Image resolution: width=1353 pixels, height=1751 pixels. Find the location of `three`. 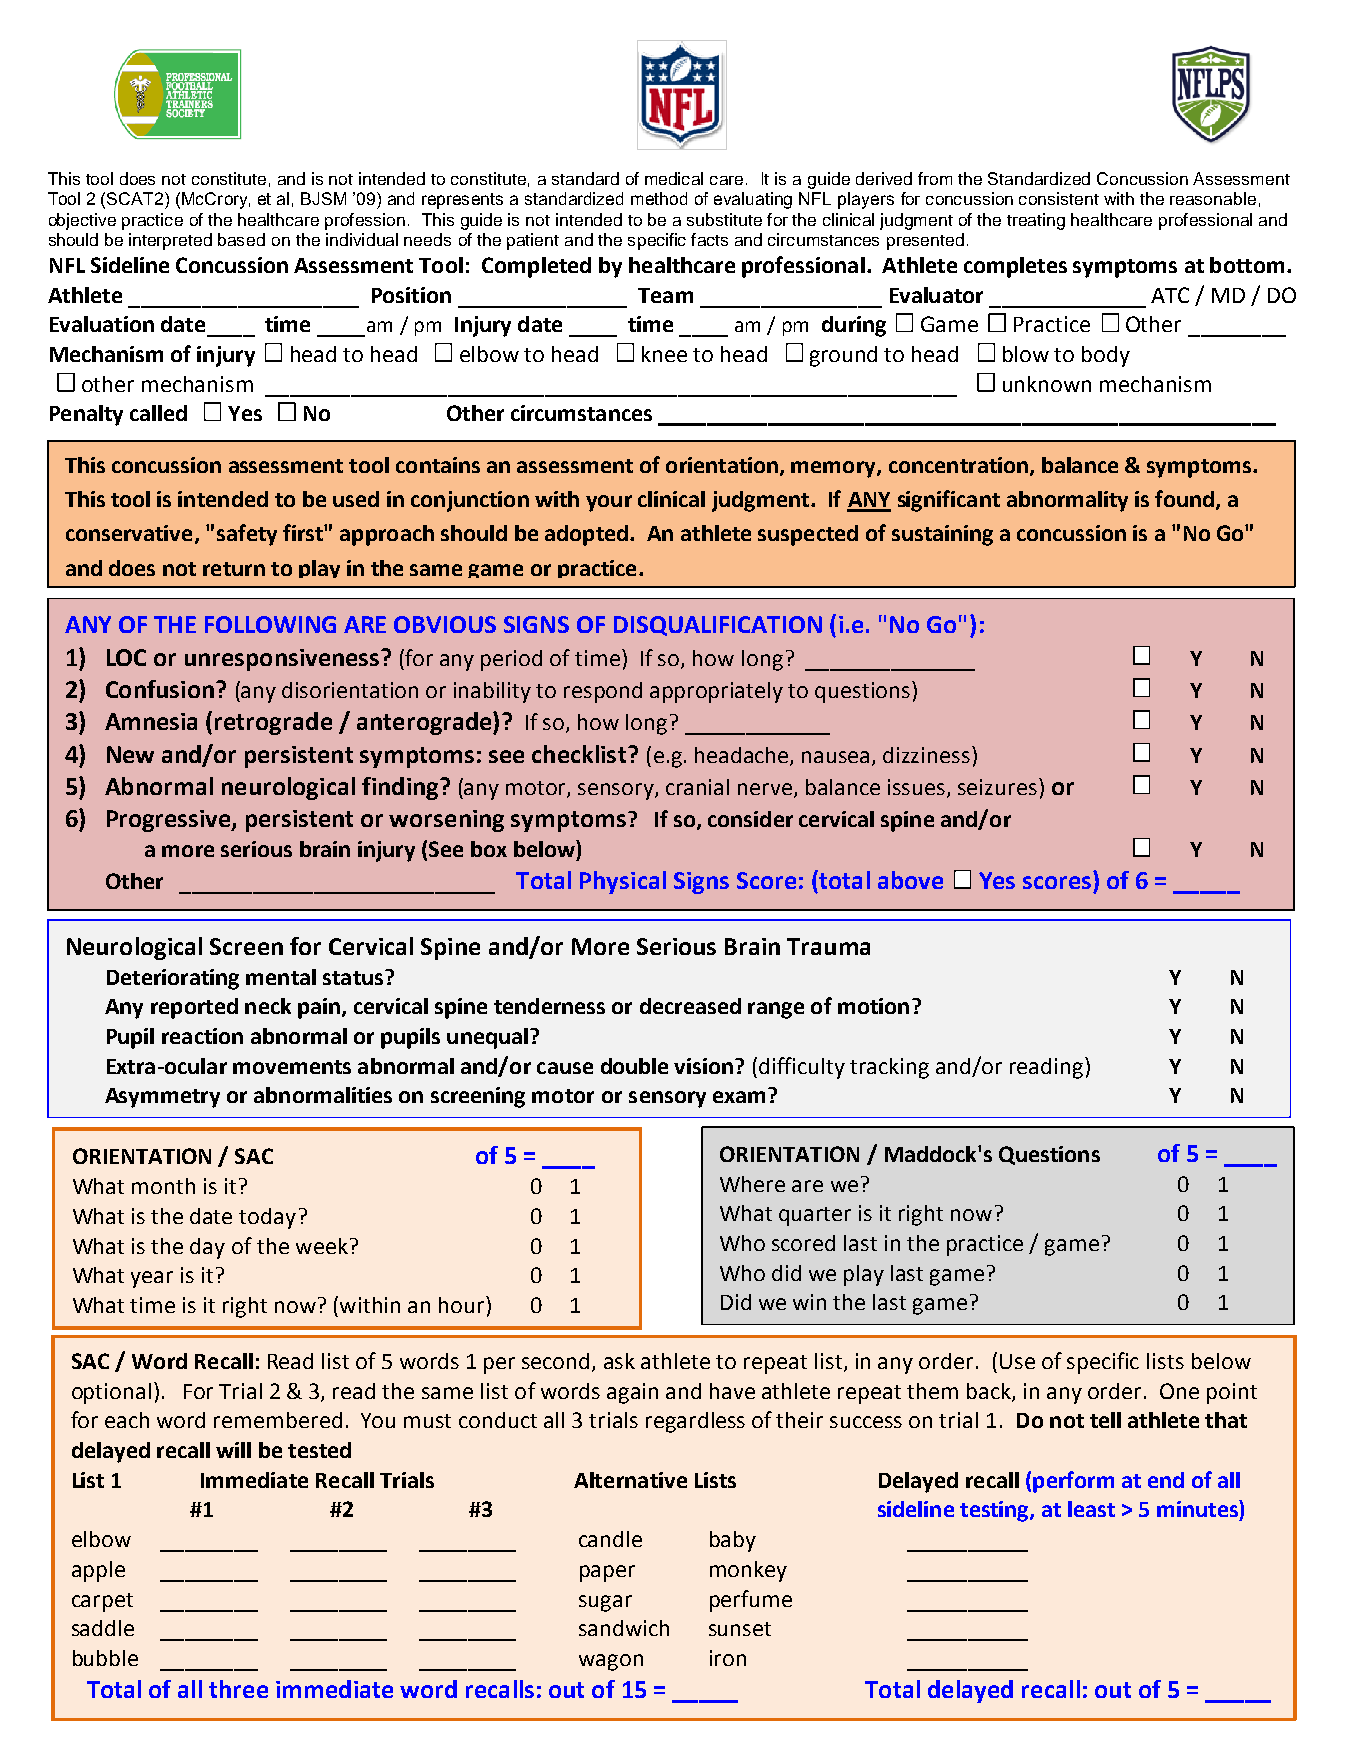

three is located at coordinates (238, 1689).
